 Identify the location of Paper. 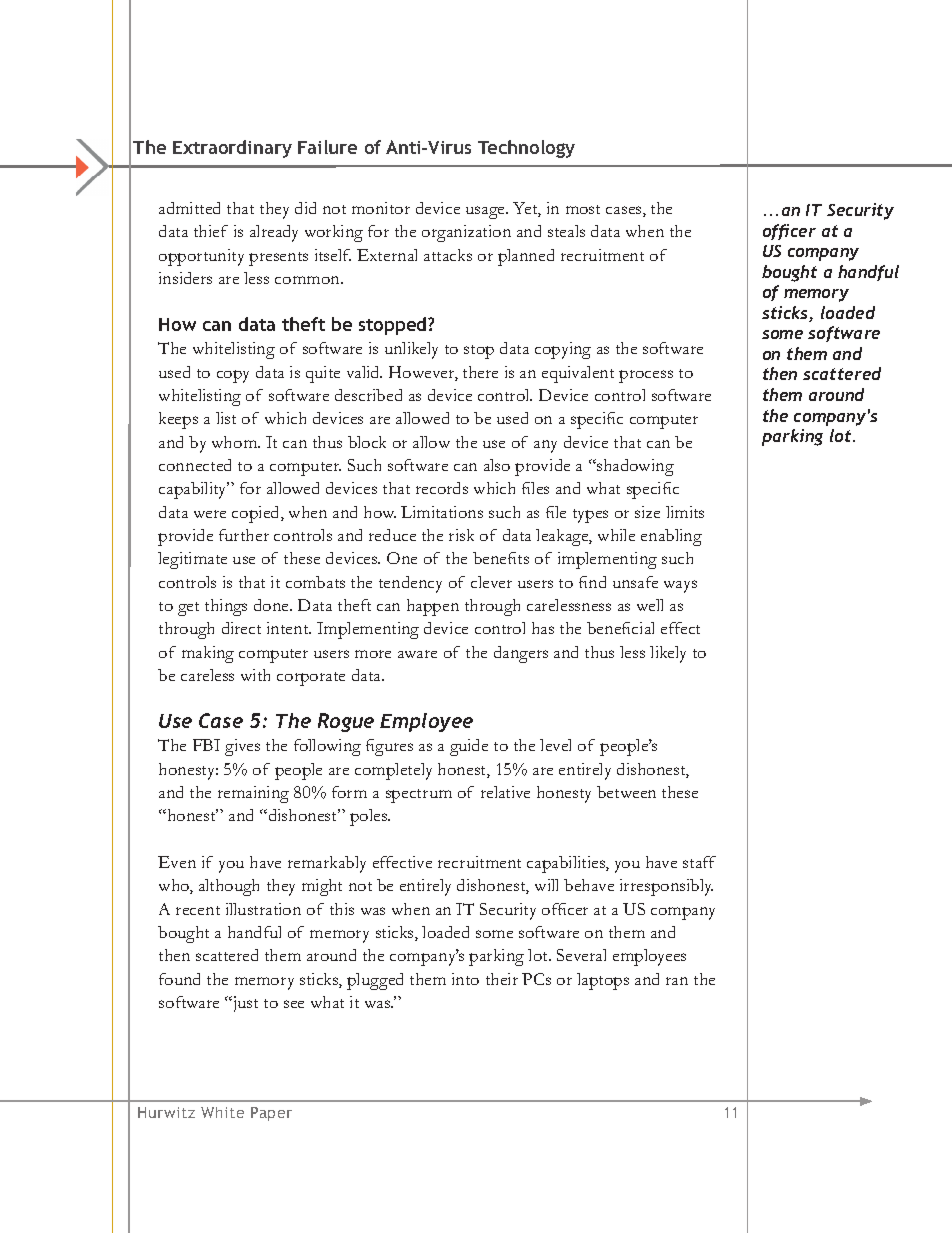
(271, 1114).
